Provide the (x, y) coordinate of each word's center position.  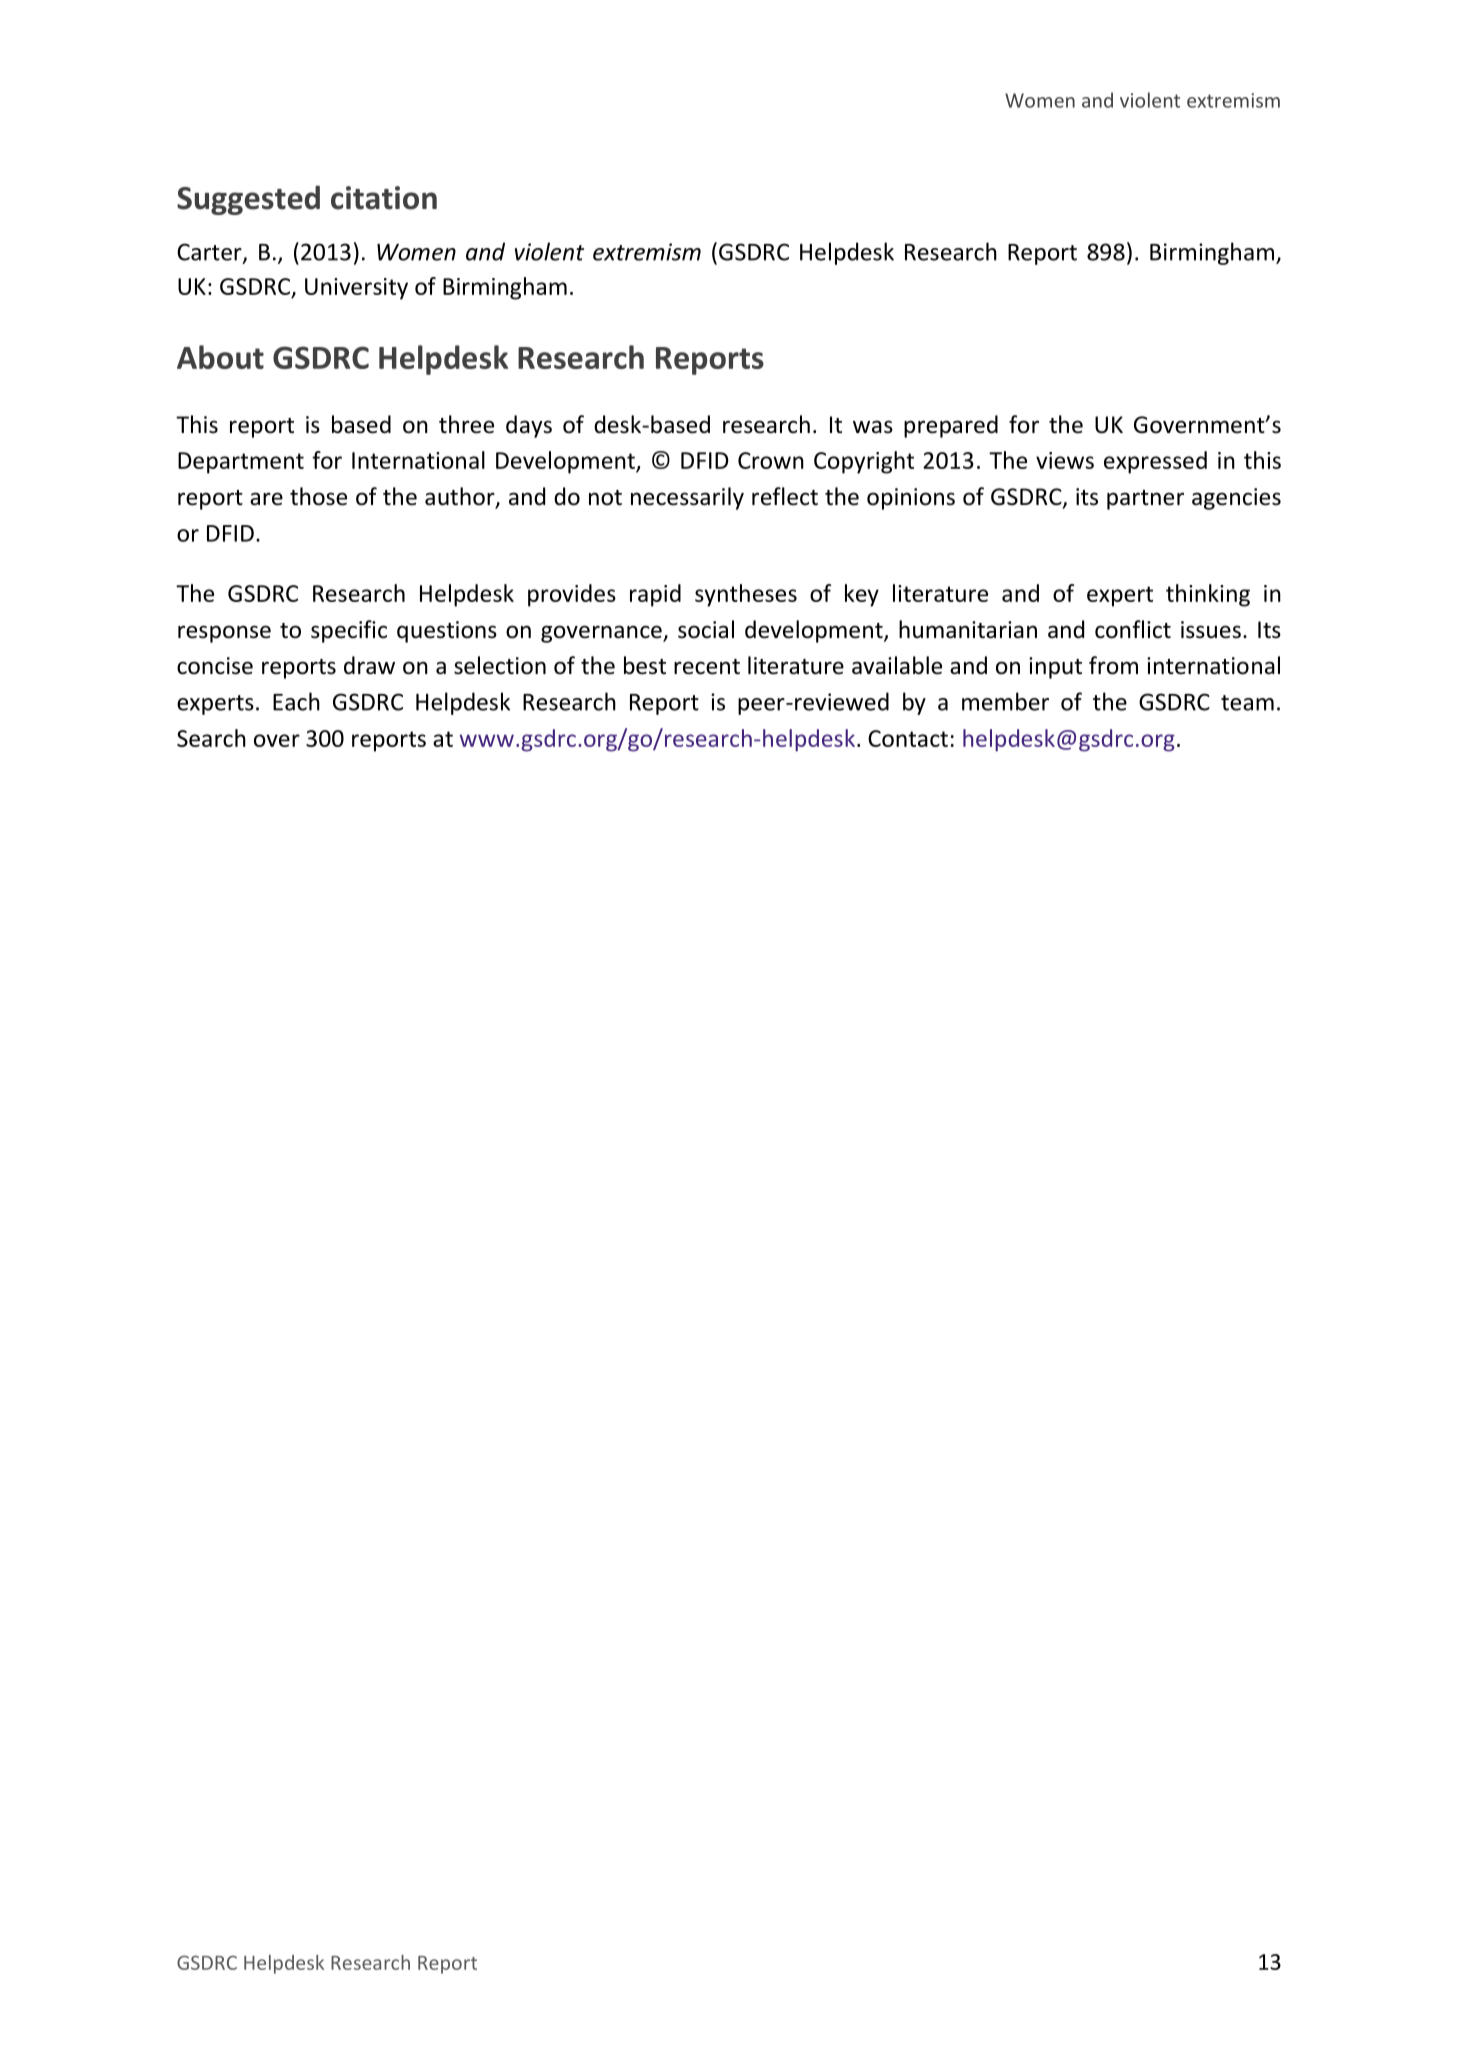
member (1005, 701)
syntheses (746, 595)
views (1065, 460)
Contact (908, 738)
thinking (1208, 595)
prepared (951, 426)
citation (384, 198)
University (356, 289)
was (873, 427)
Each (296, 701)
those (318, 496)
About (220, 357)
